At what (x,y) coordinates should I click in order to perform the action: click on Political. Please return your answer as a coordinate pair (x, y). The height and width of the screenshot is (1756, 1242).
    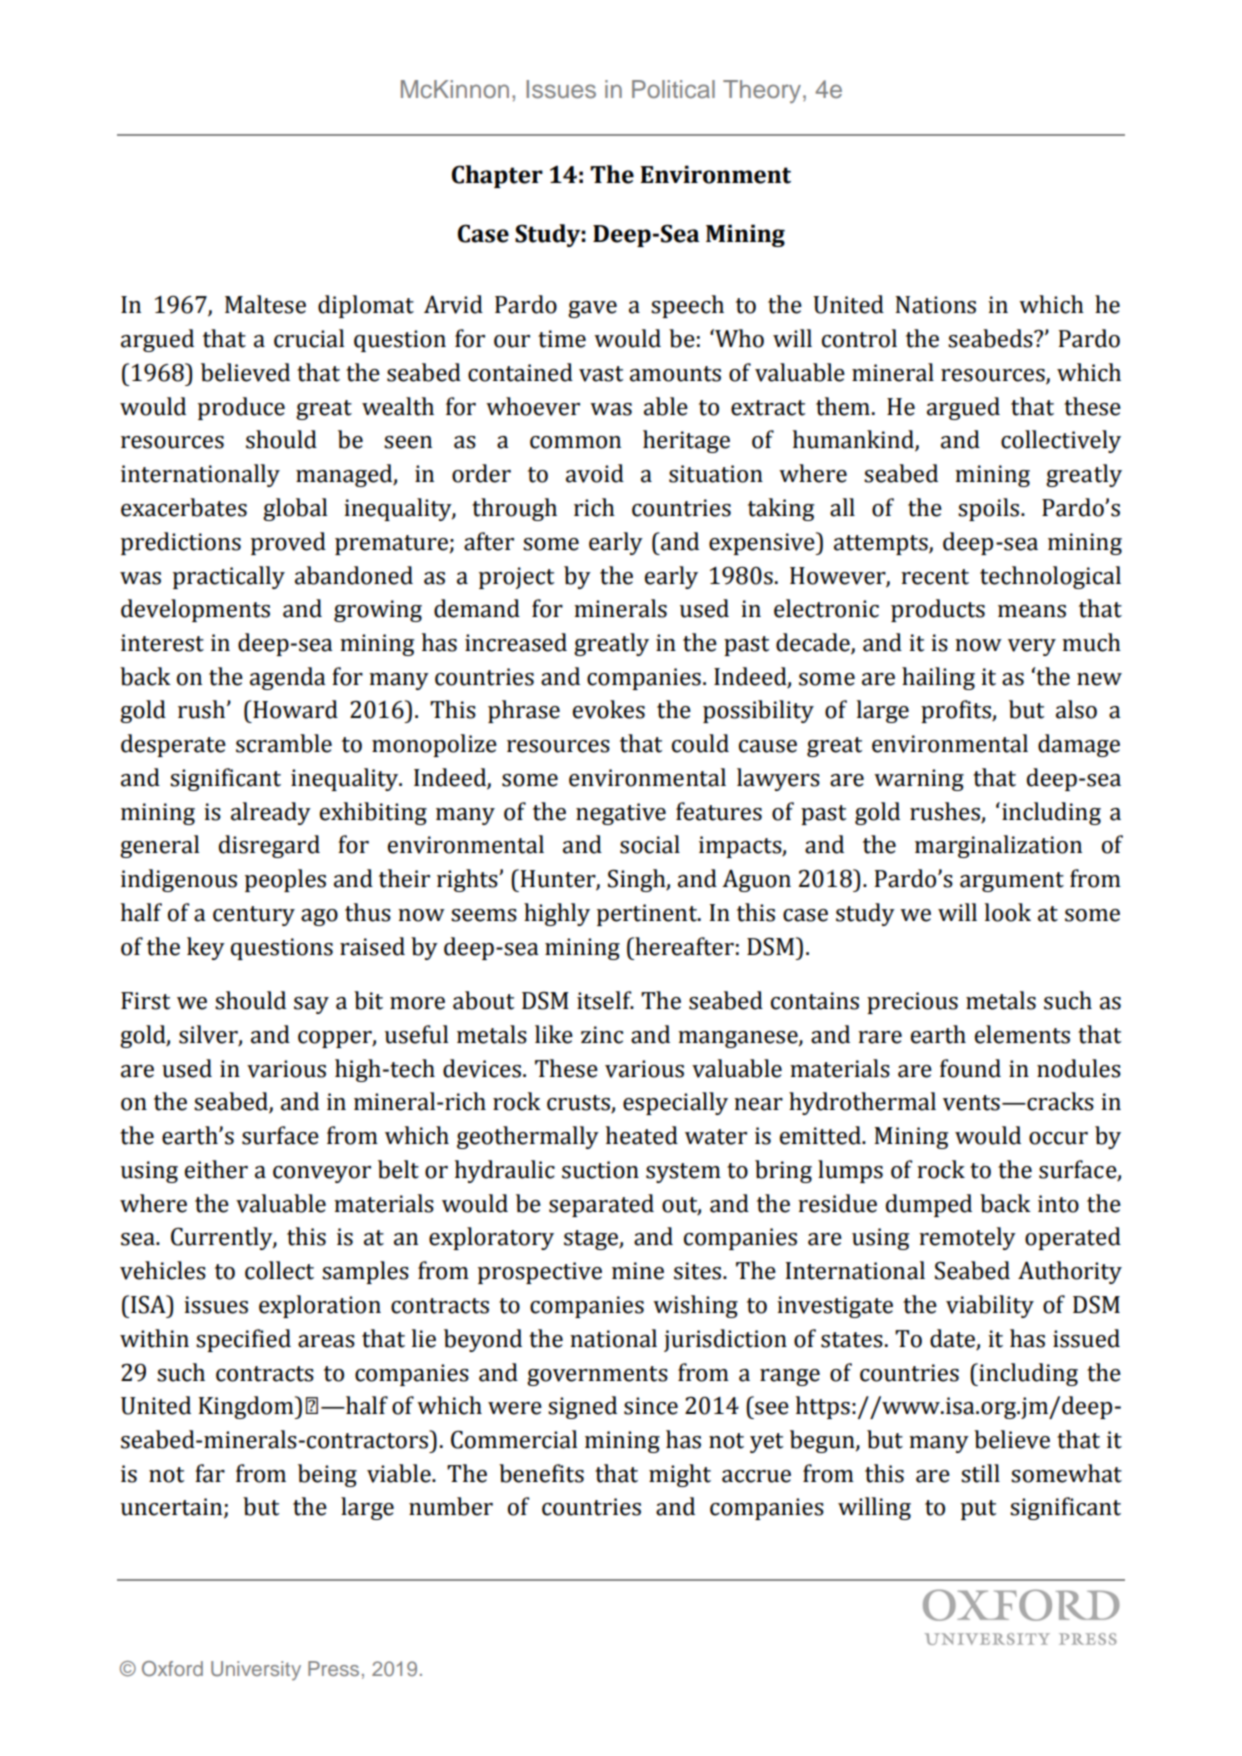
    Looking at the image, I should click on (673, 89).
